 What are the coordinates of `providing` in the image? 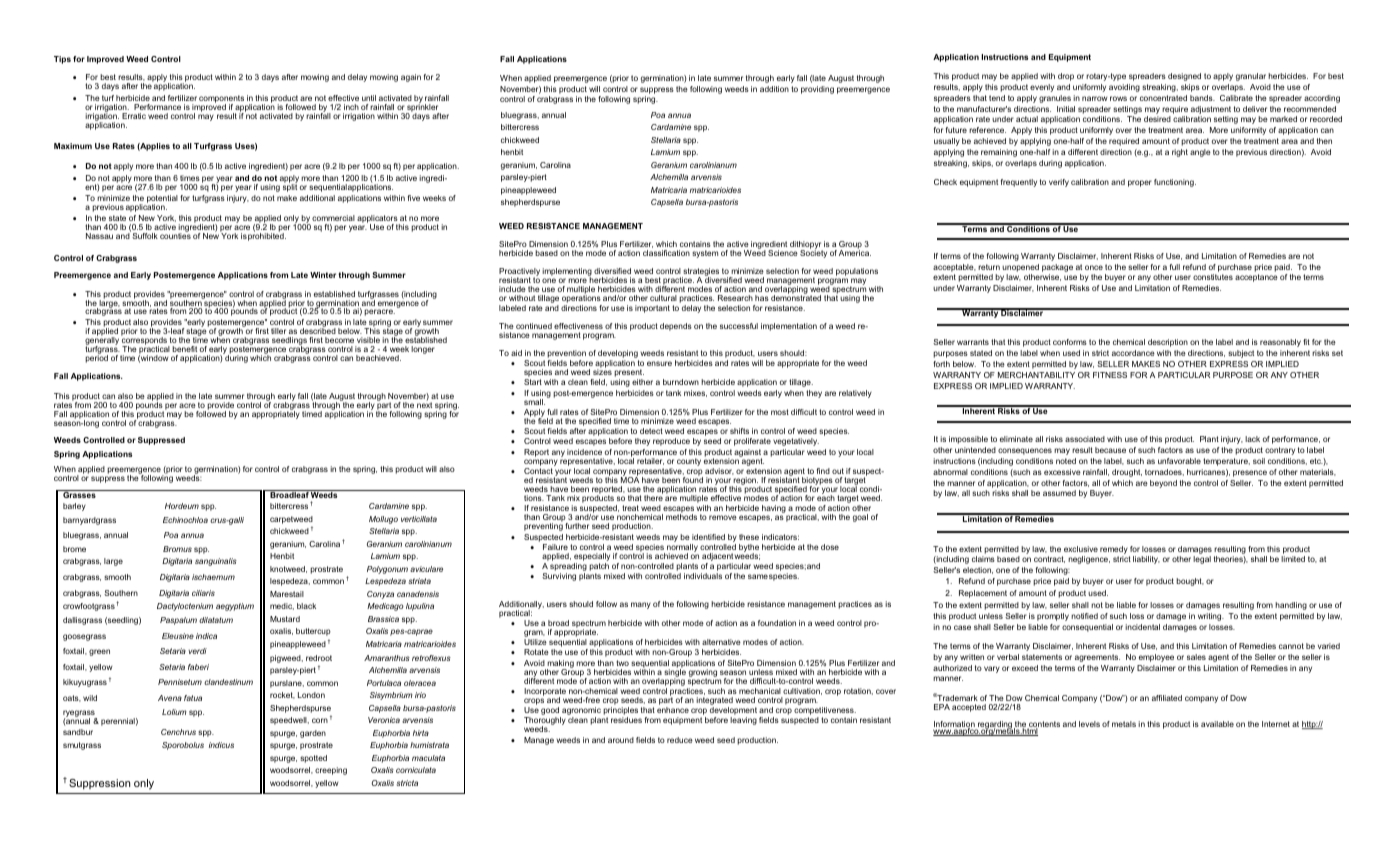 It's located at (817, 90).
